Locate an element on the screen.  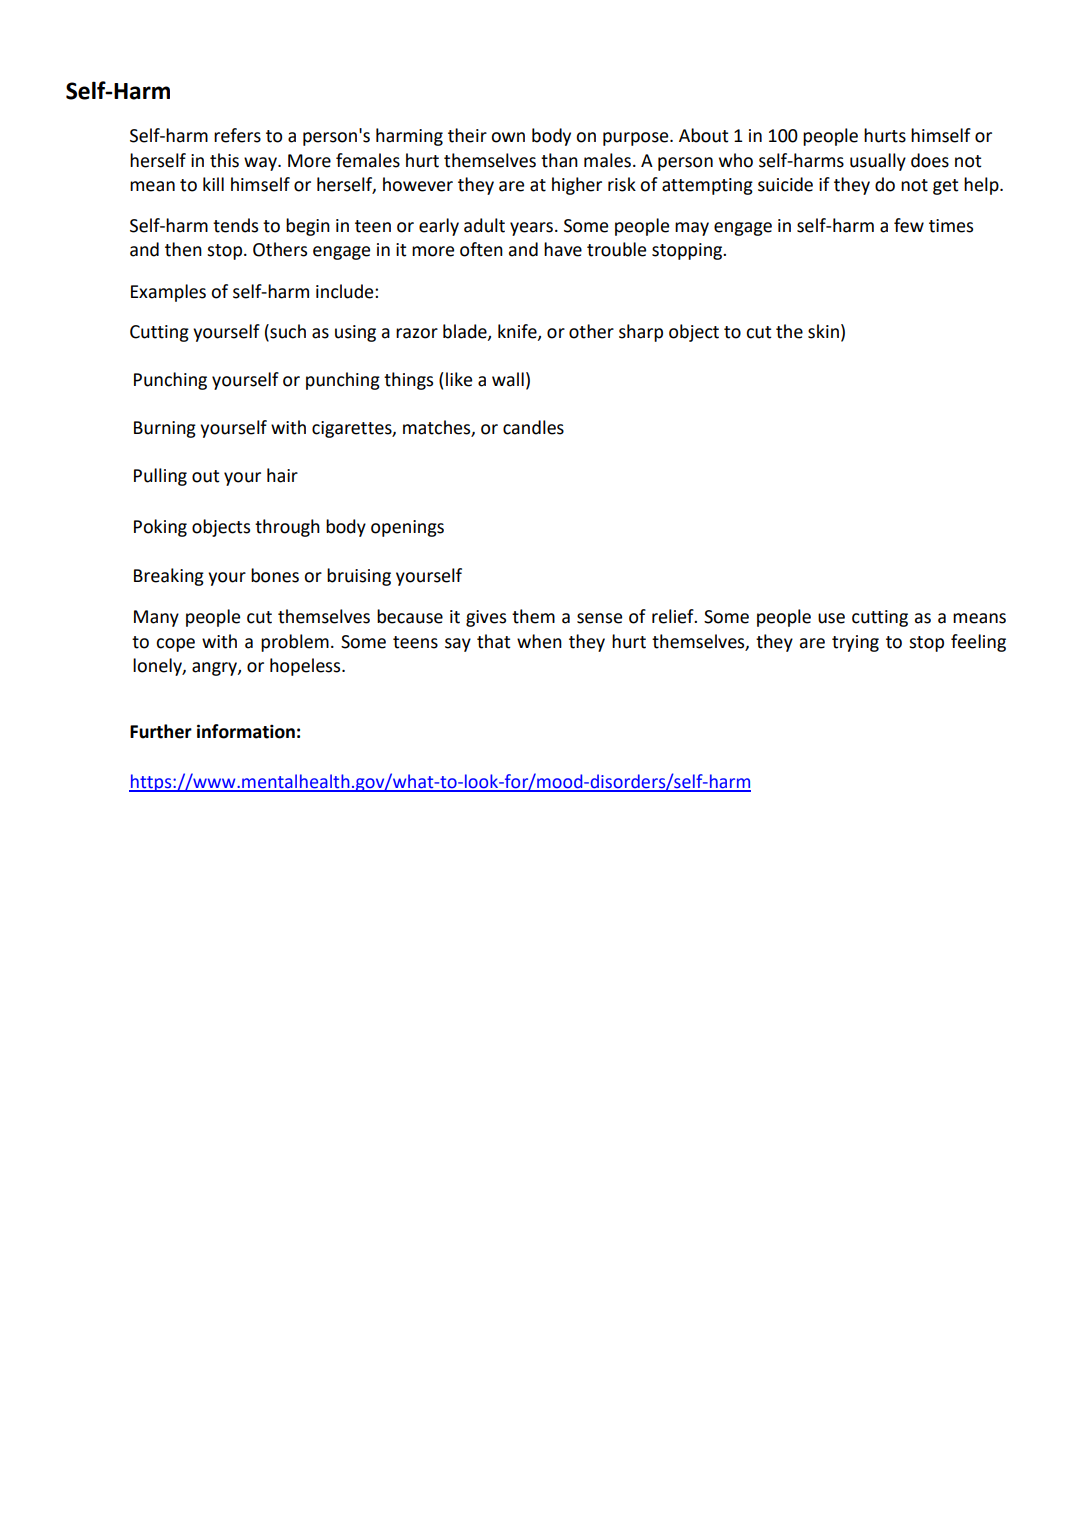
sharp is located at coordinates (641, 333).
